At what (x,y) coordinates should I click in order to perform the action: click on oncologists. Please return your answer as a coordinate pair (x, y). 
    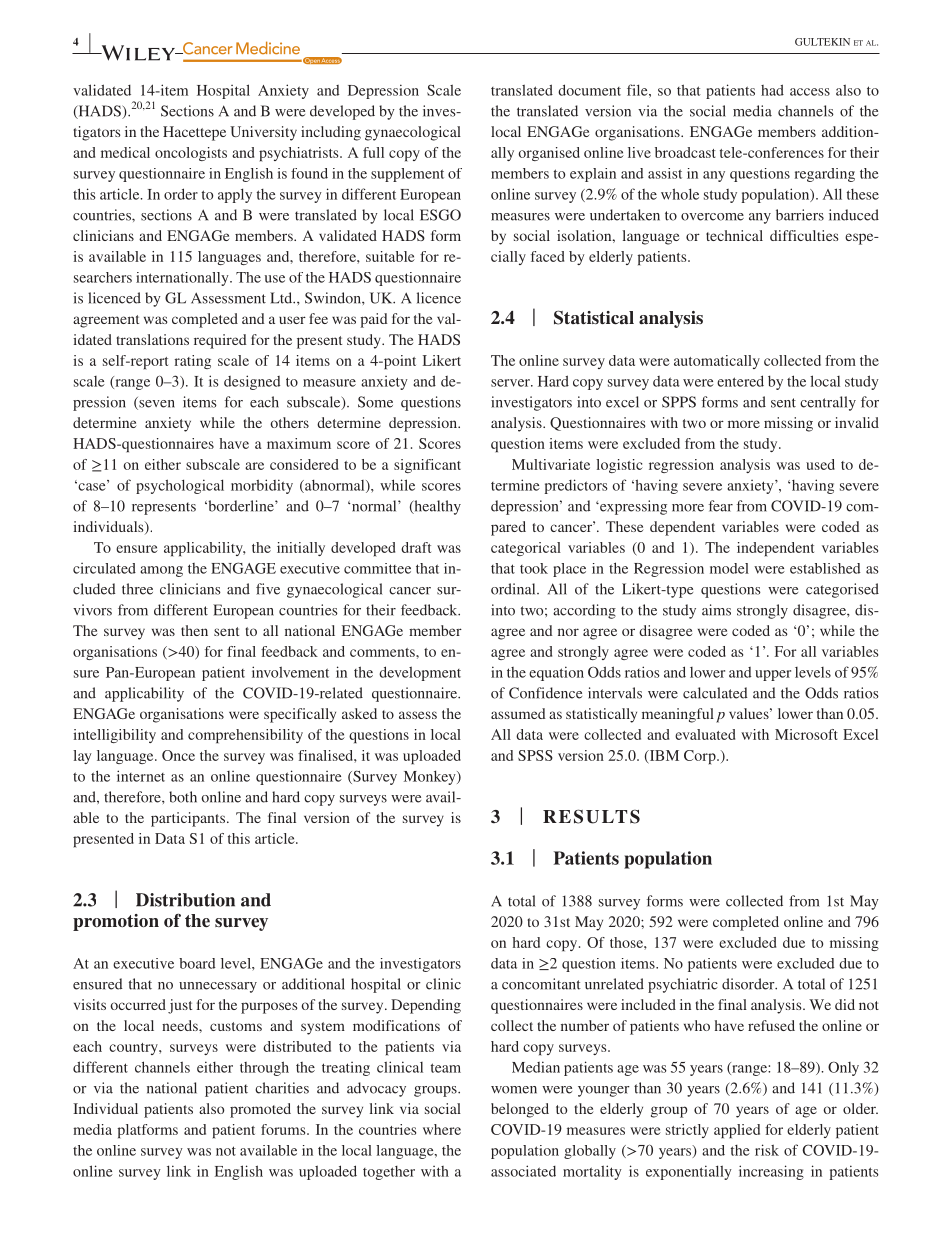
    Looking at the image, I should click on (191, 154).
